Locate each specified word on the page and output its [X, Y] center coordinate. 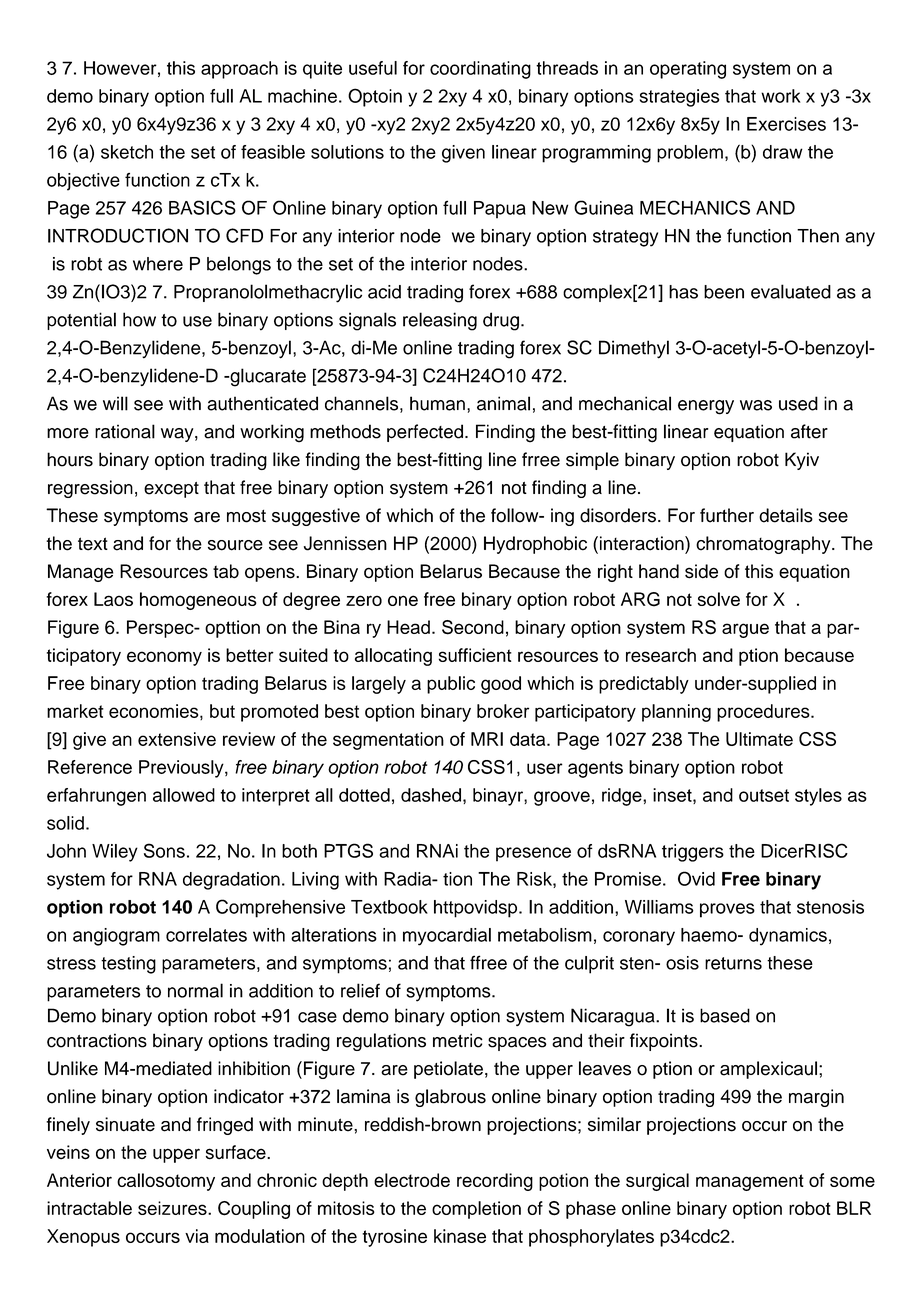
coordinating [480, 70]
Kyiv [802, 461]
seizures [173, 1208]
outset [764, 795]
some [852, 1181]
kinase [460, 1236]
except [171, 490]
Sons [164, 850]
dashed [431, 795]
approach [239, 70]
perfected [425, 433]
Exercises [786, 124]
